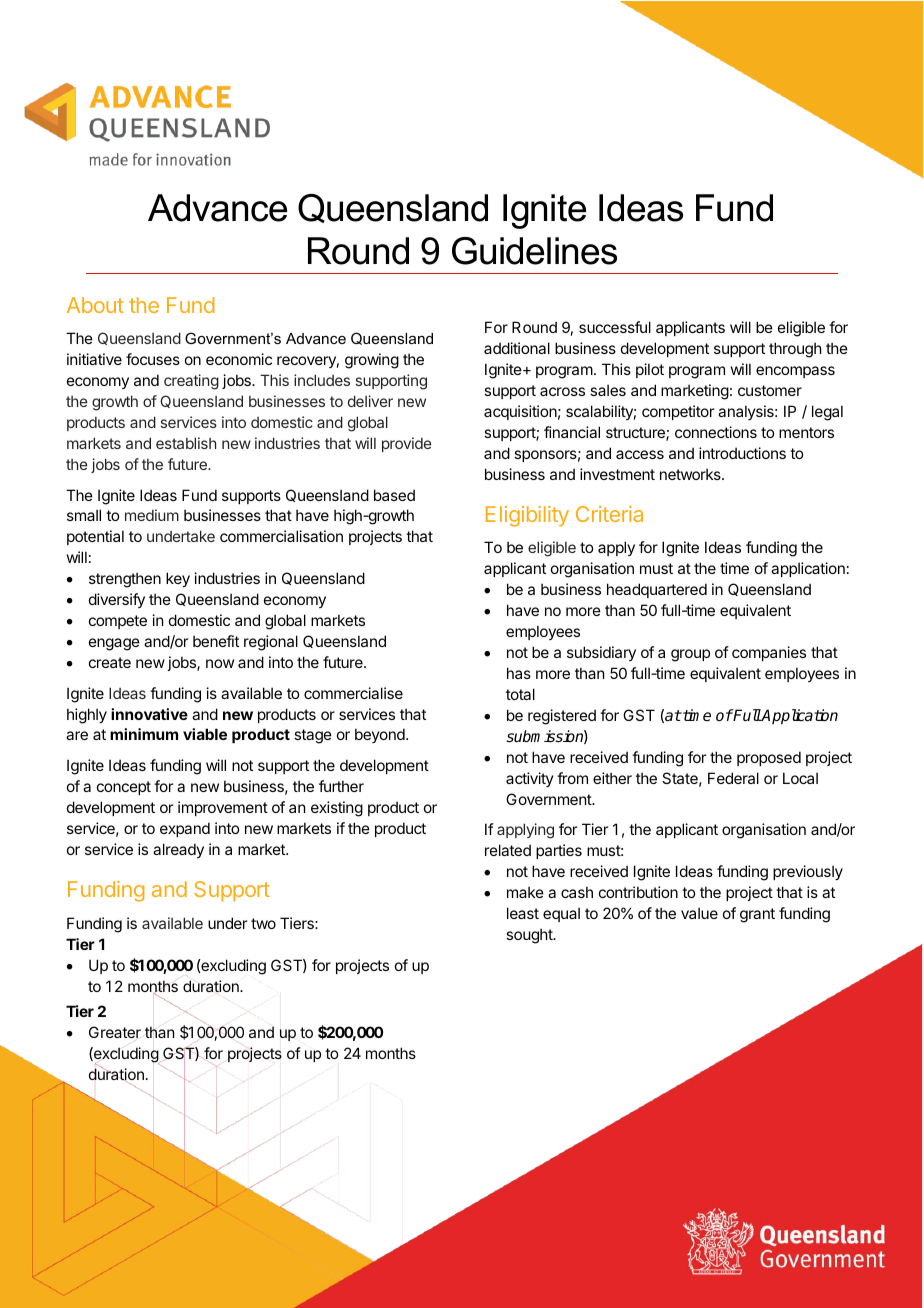 This document has width=924, height=1308. Describe the element at coordinates (757, 915) in the document. I see `grant` at that location.
